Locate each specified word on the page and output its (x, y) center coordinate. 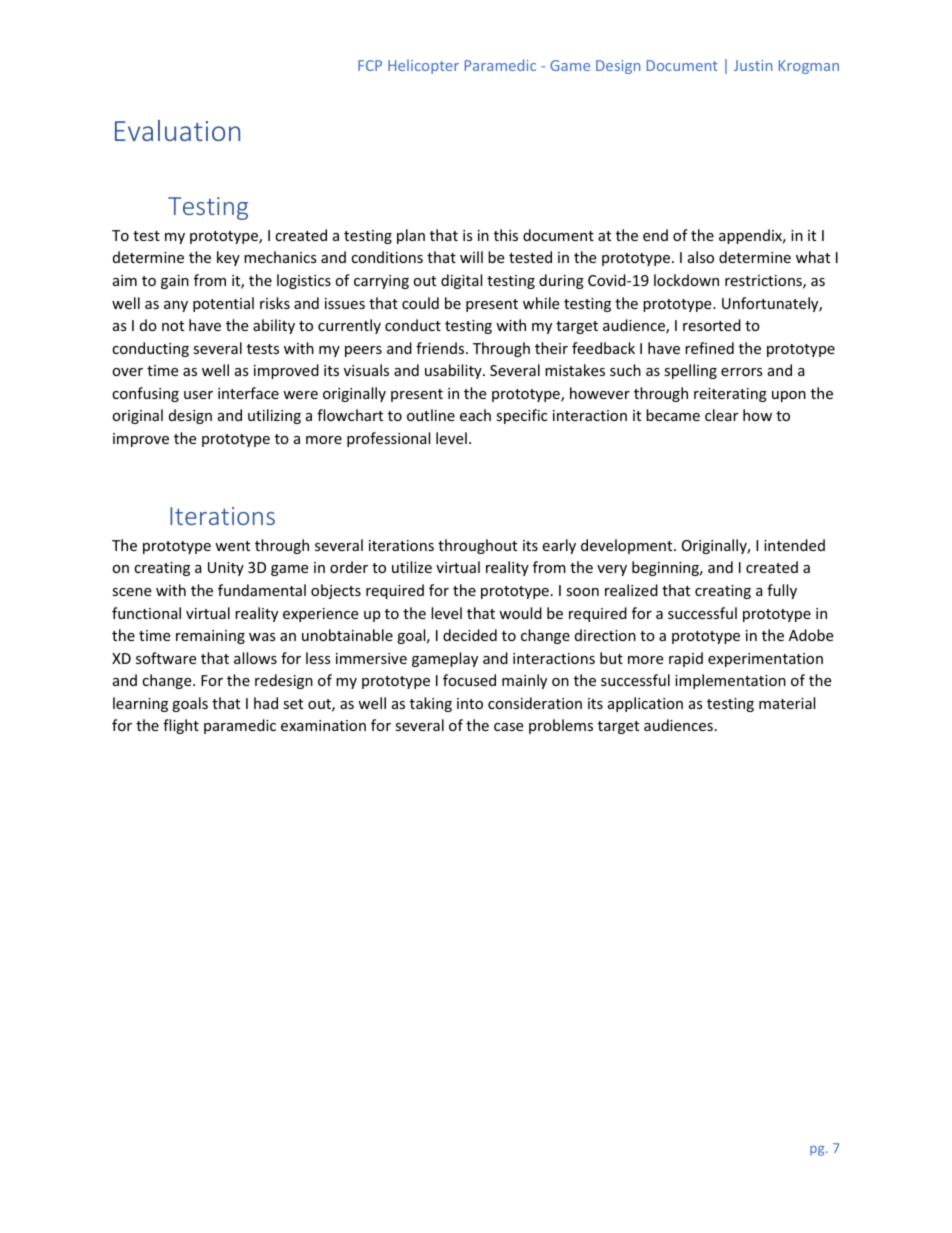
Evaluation (177, 130)
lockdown (686, 280)
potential (223, 304)
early (559, 546)
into (470, 703)
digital (461, 281)
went (232, 546)
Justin (753, 65)
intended (794, 545)
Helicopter (423, 66)
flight (181, 726)
